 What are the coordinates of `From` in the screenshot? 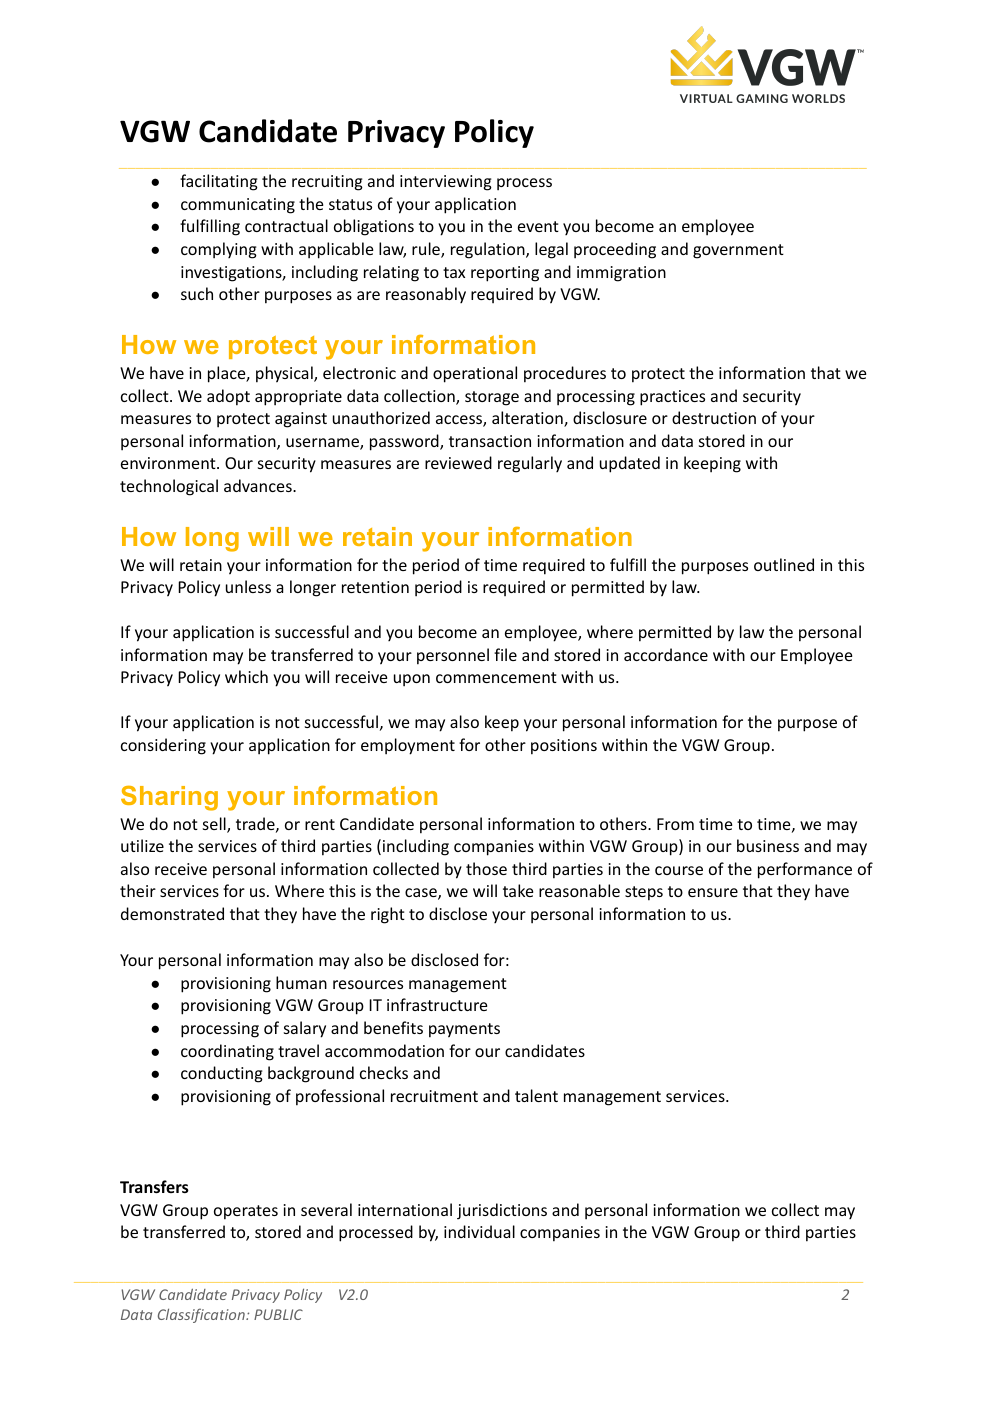 It's located at (675, 824).
